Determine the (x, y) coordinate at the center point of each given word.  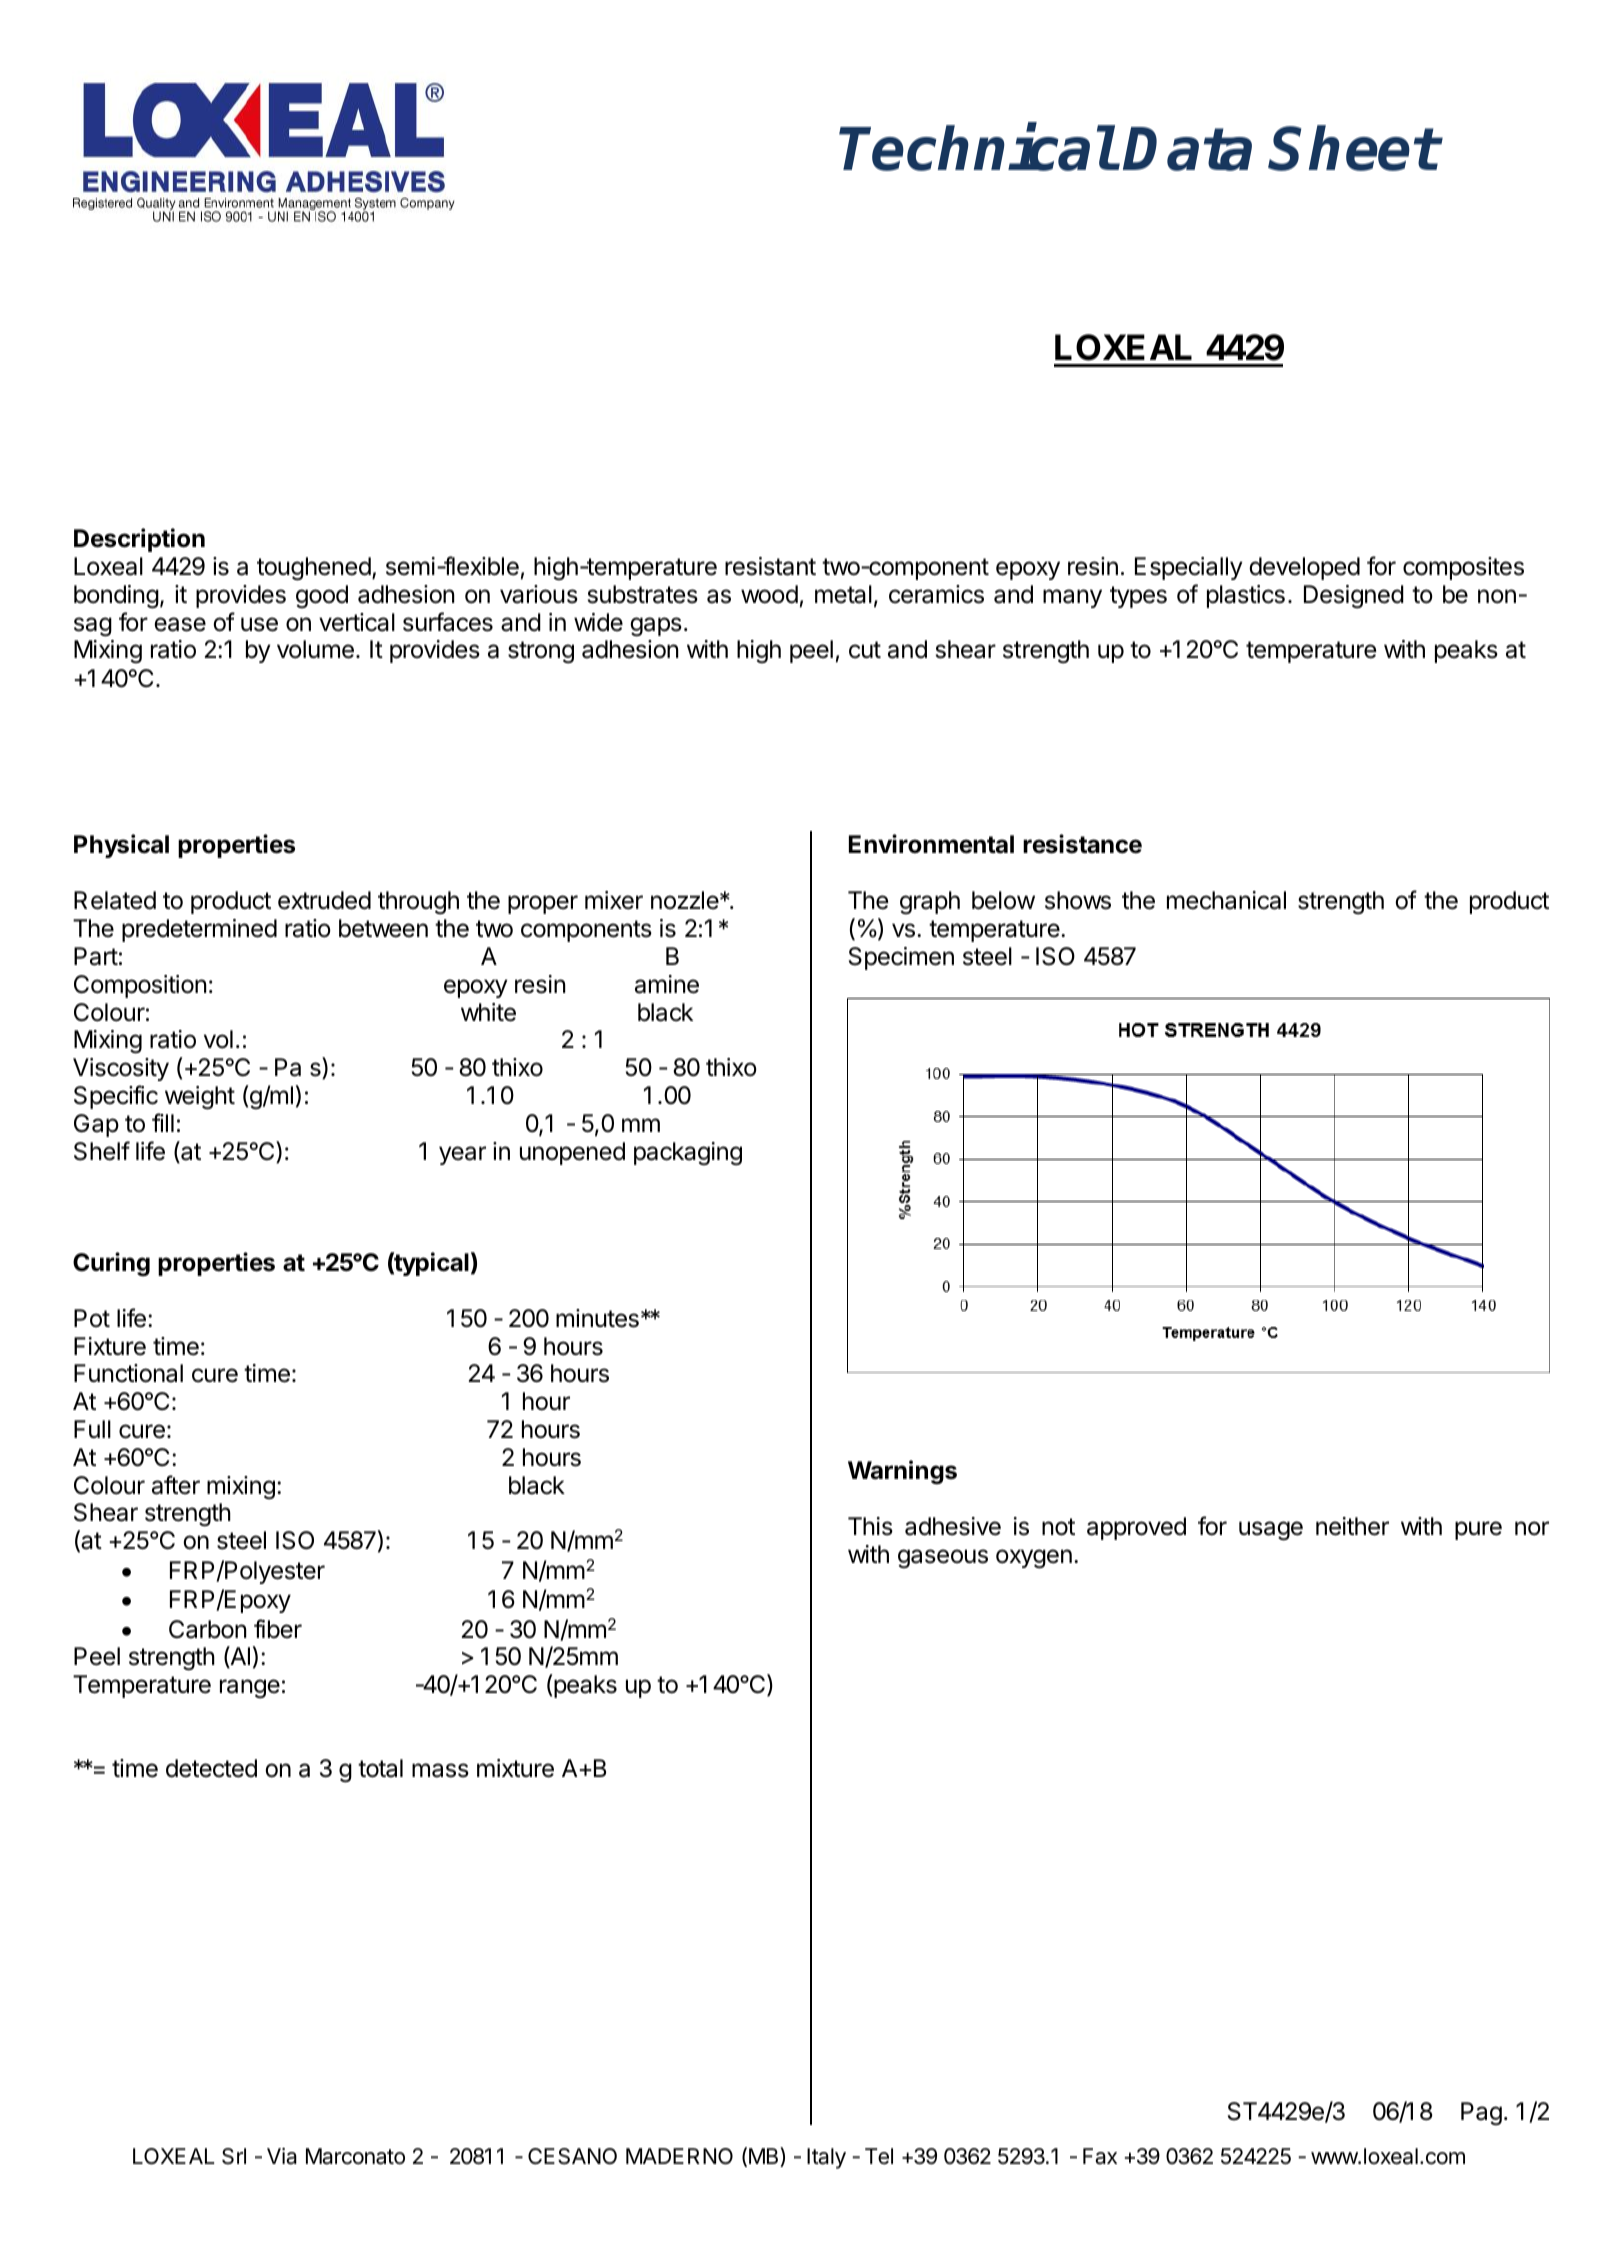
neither (1352, 1526)
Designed (1354, 597)
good (322, 596)
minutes (597, 1318)
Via (282, 2156)
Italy (826, 2158)
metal (843, 594)
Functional (128, 1373)
